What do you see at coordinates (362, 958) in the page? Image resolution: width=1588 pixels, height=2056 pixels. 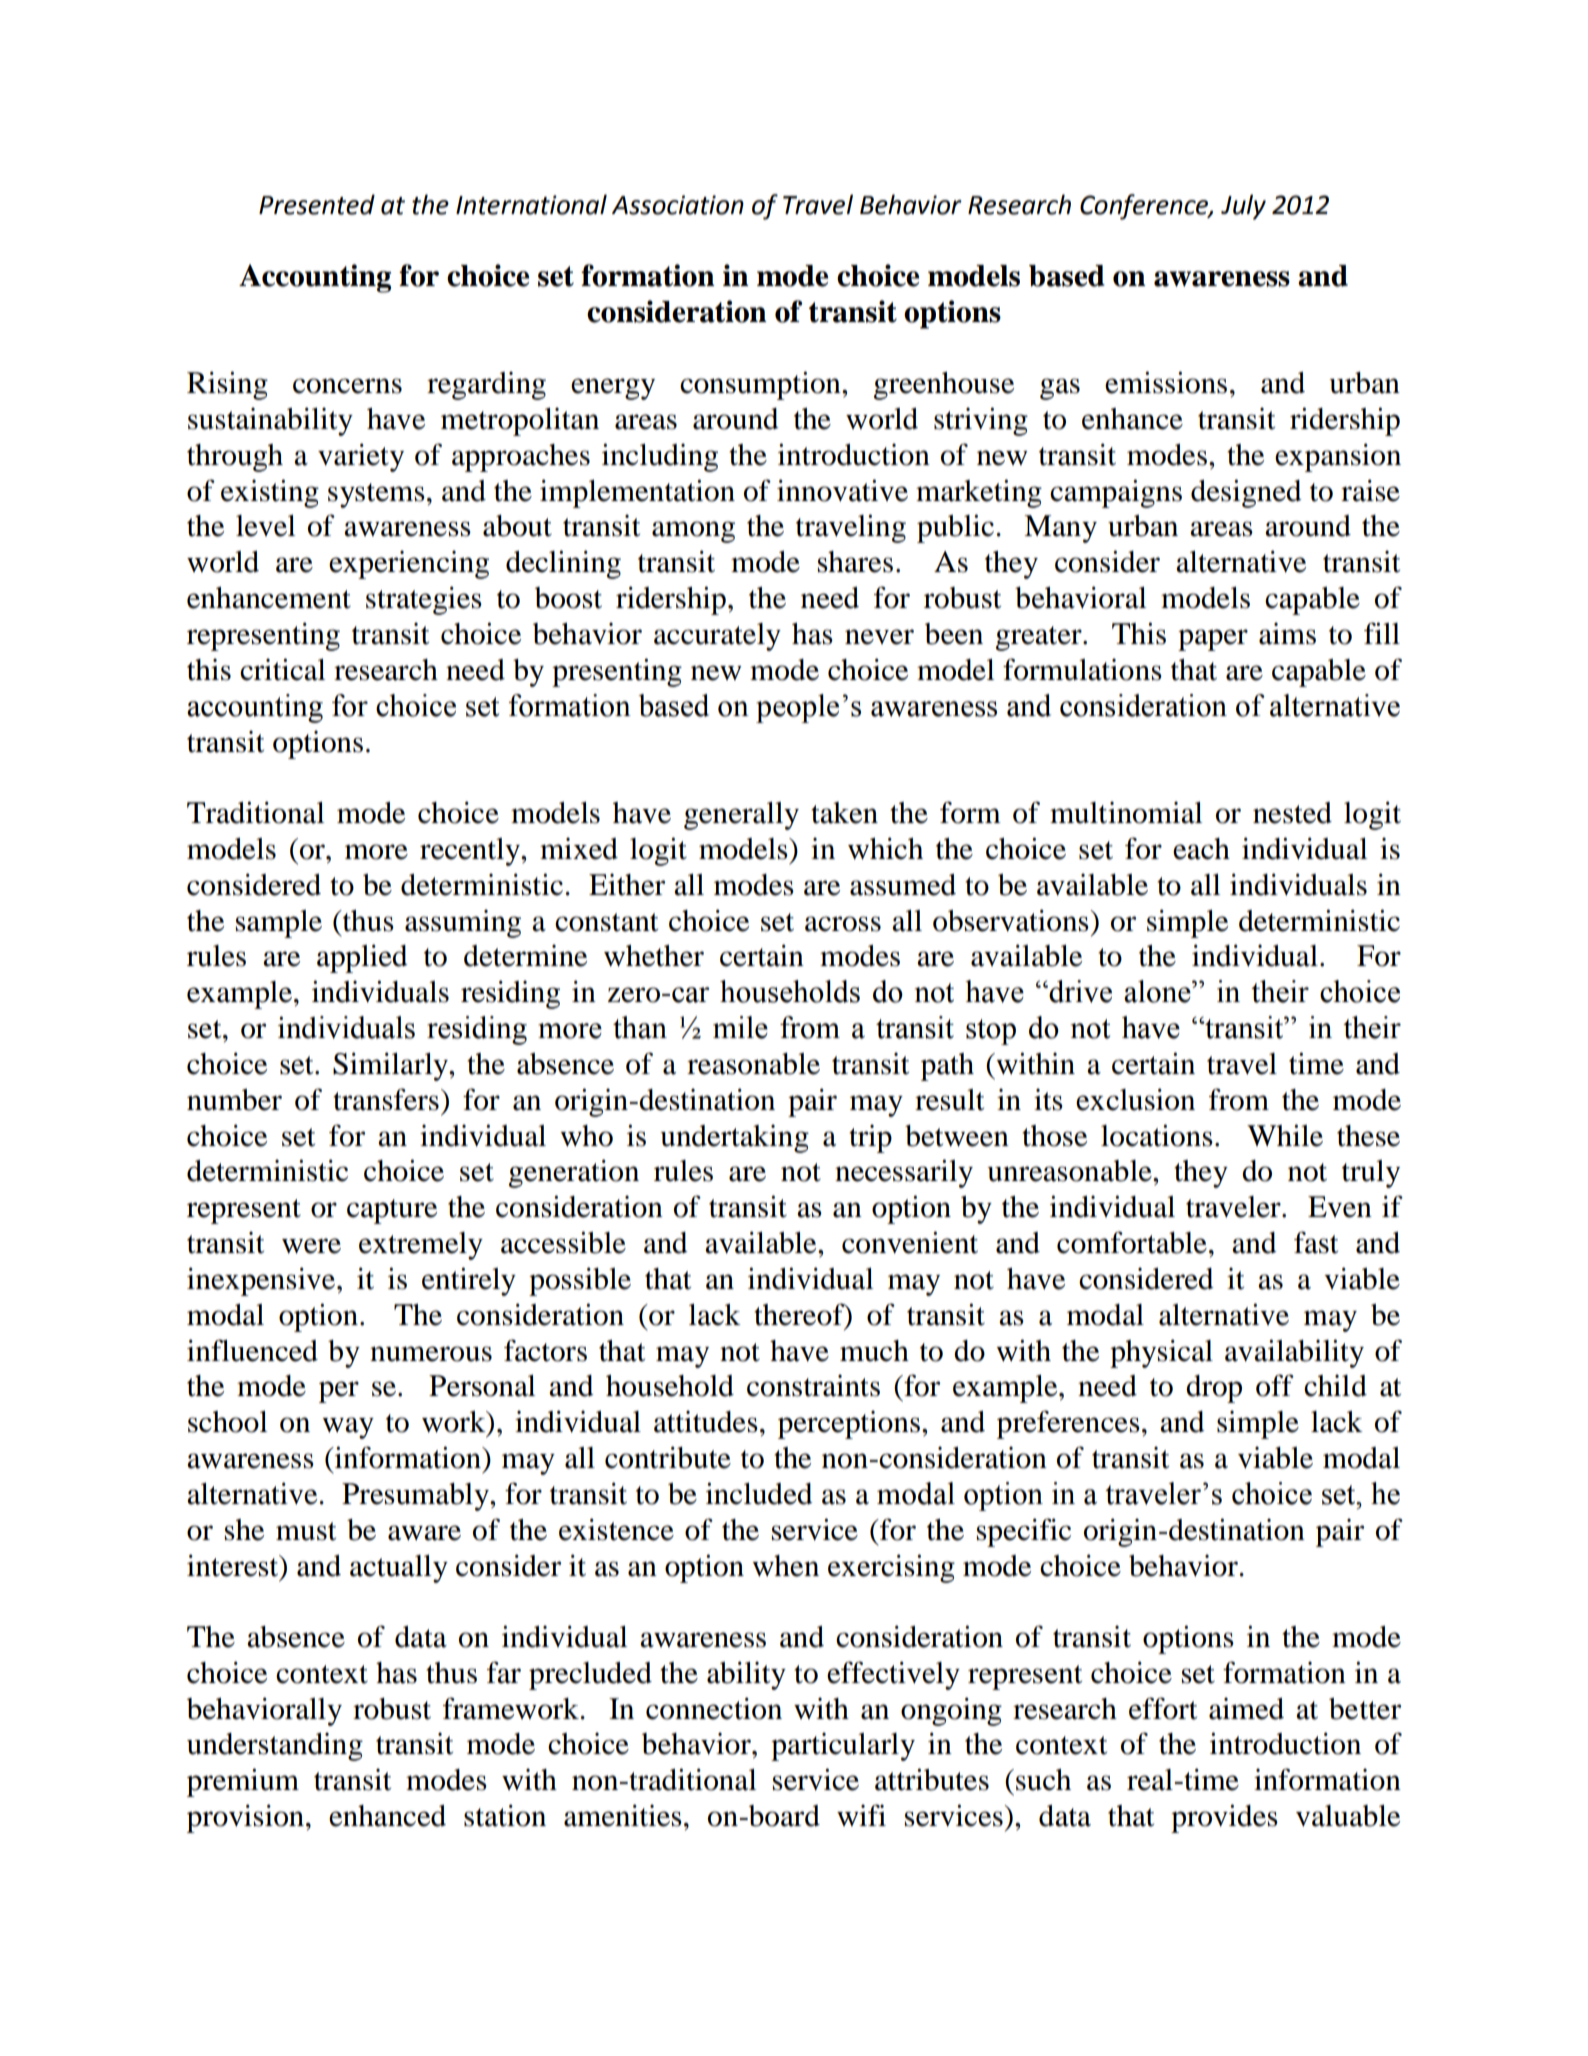 I see `applied` at bounding box center [362, 958].
